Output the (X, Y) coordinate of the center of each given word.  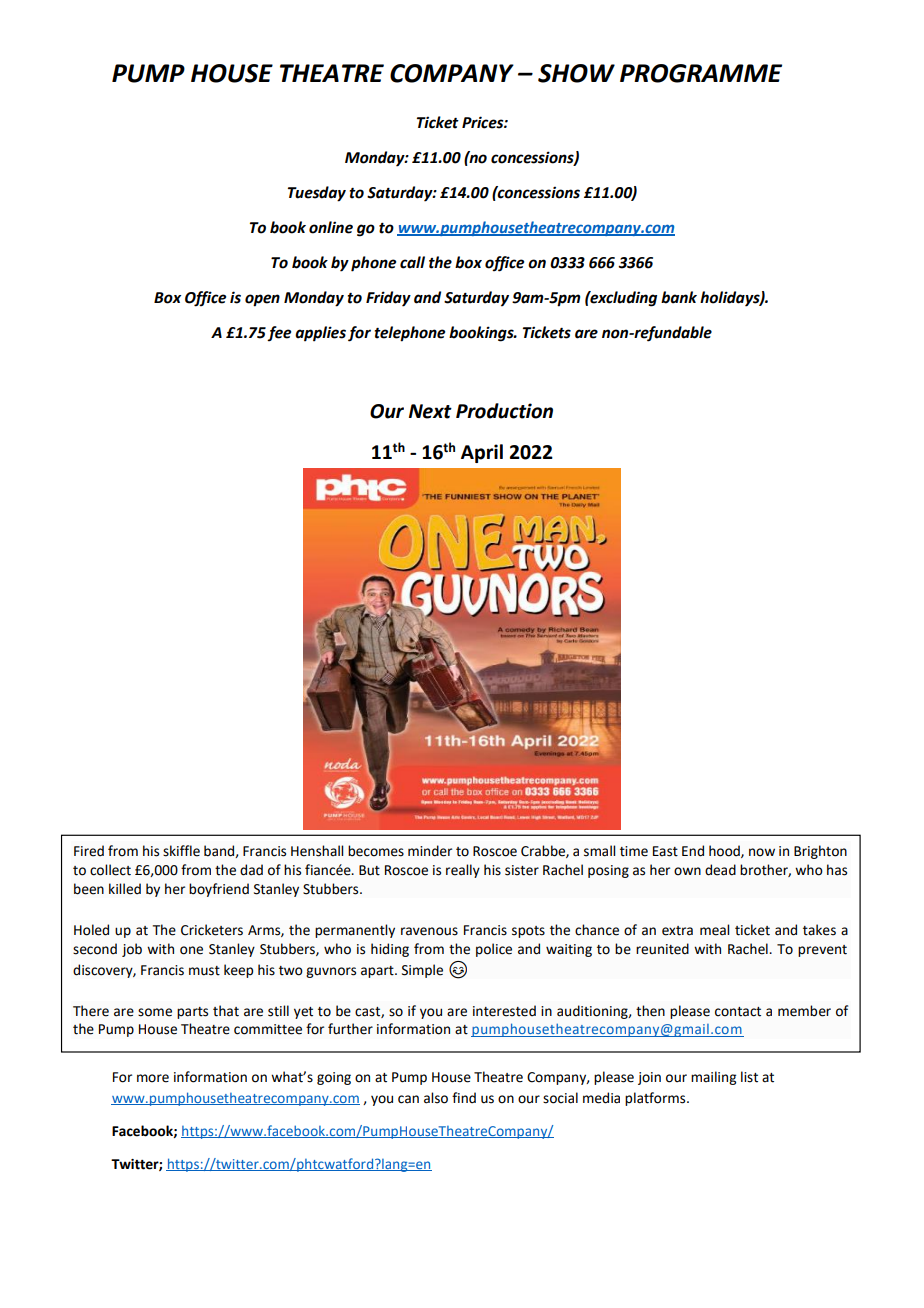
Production (504, 411)
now (762, 852)
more (153, 1078)
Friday (388, 299)
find (464, 1098)
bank (679, 297)
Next (430, 411)
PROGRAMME (701, 73)
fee (279, 333)
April (482, 453)
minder (430, 851)
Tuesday (317, 194)
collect (110, 870)
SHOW (576, 73)
